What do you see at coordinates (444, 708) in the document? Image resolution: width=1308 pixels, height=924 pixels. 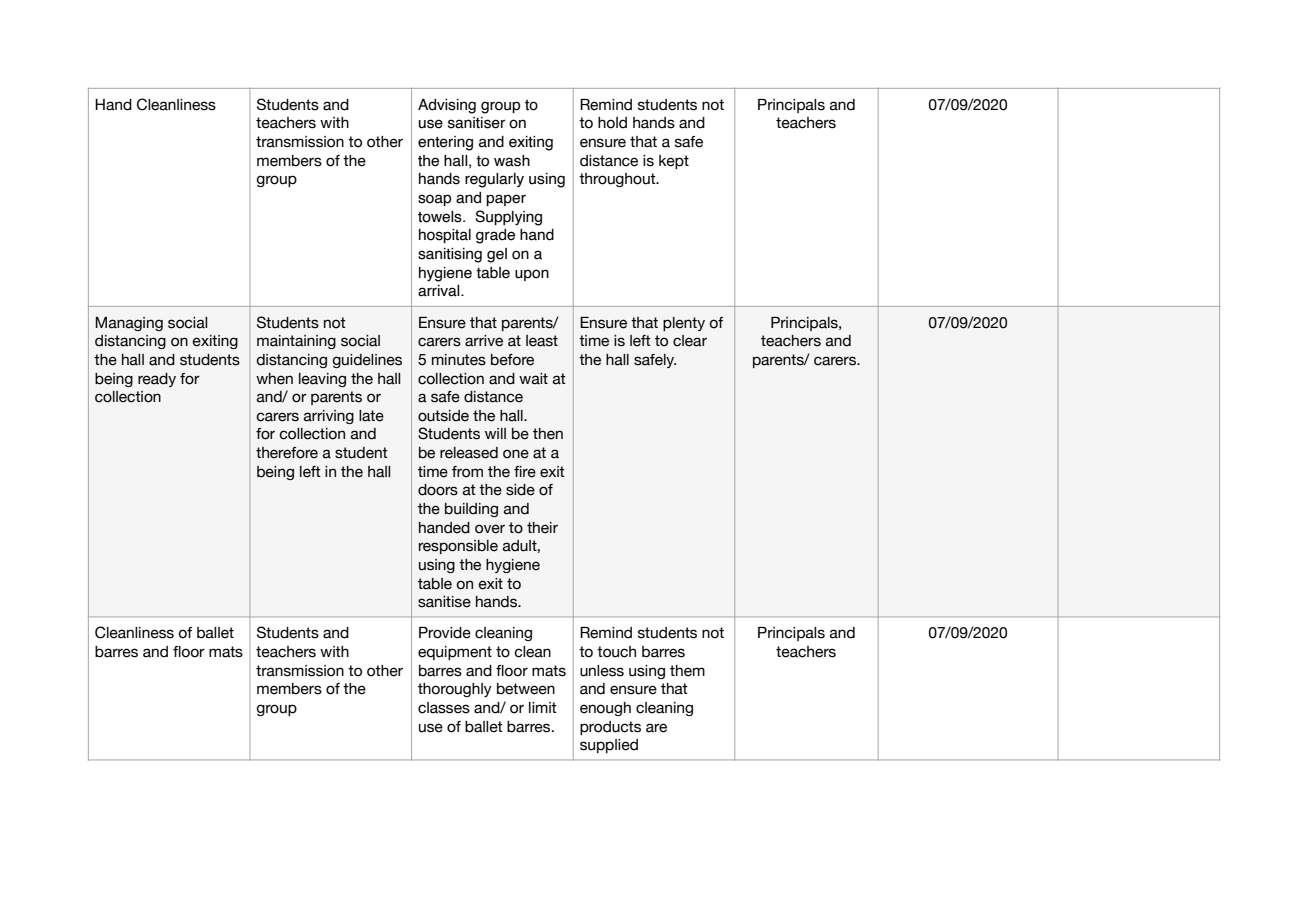 I see `classes` at bounding box center [444, 708].
